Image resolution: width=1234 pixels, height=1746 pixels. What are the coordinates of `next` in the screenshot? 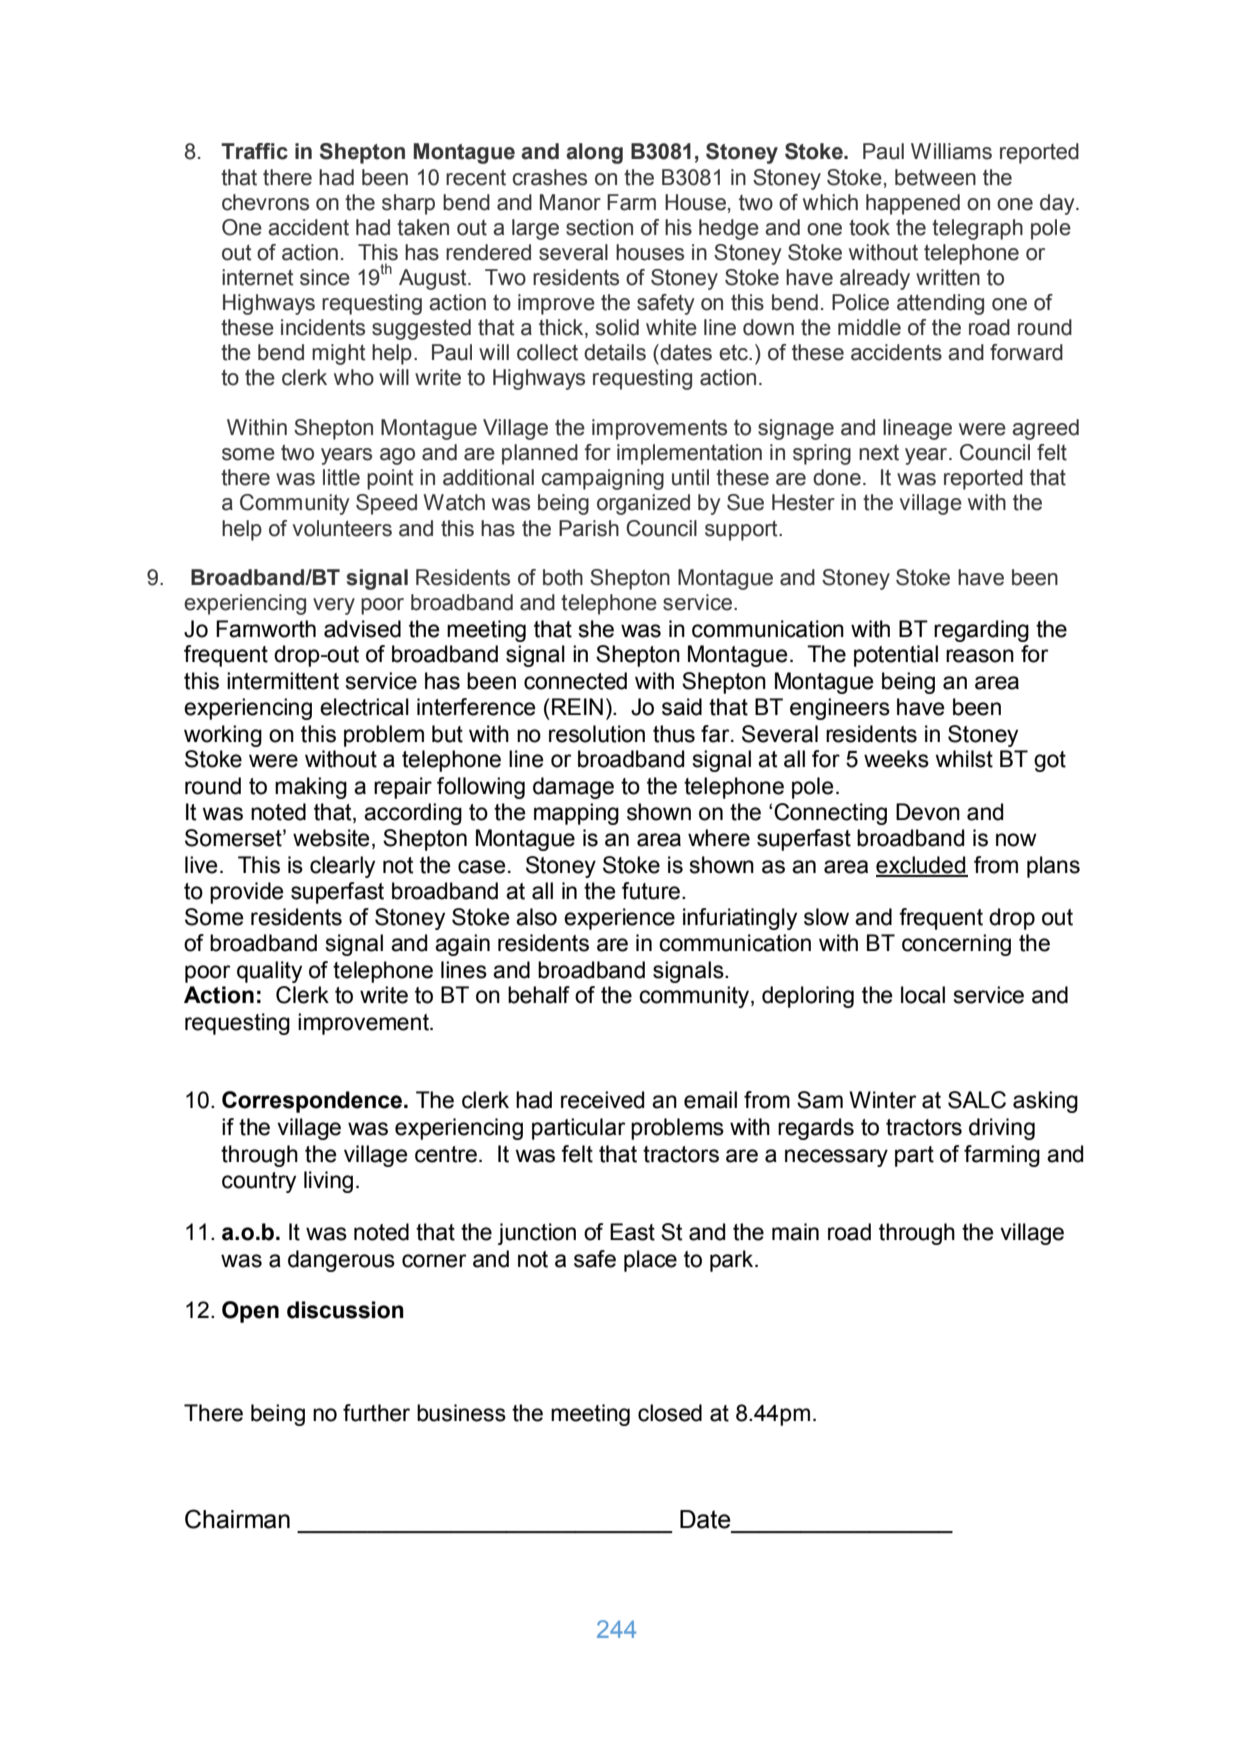 It's located at (879, 452).
